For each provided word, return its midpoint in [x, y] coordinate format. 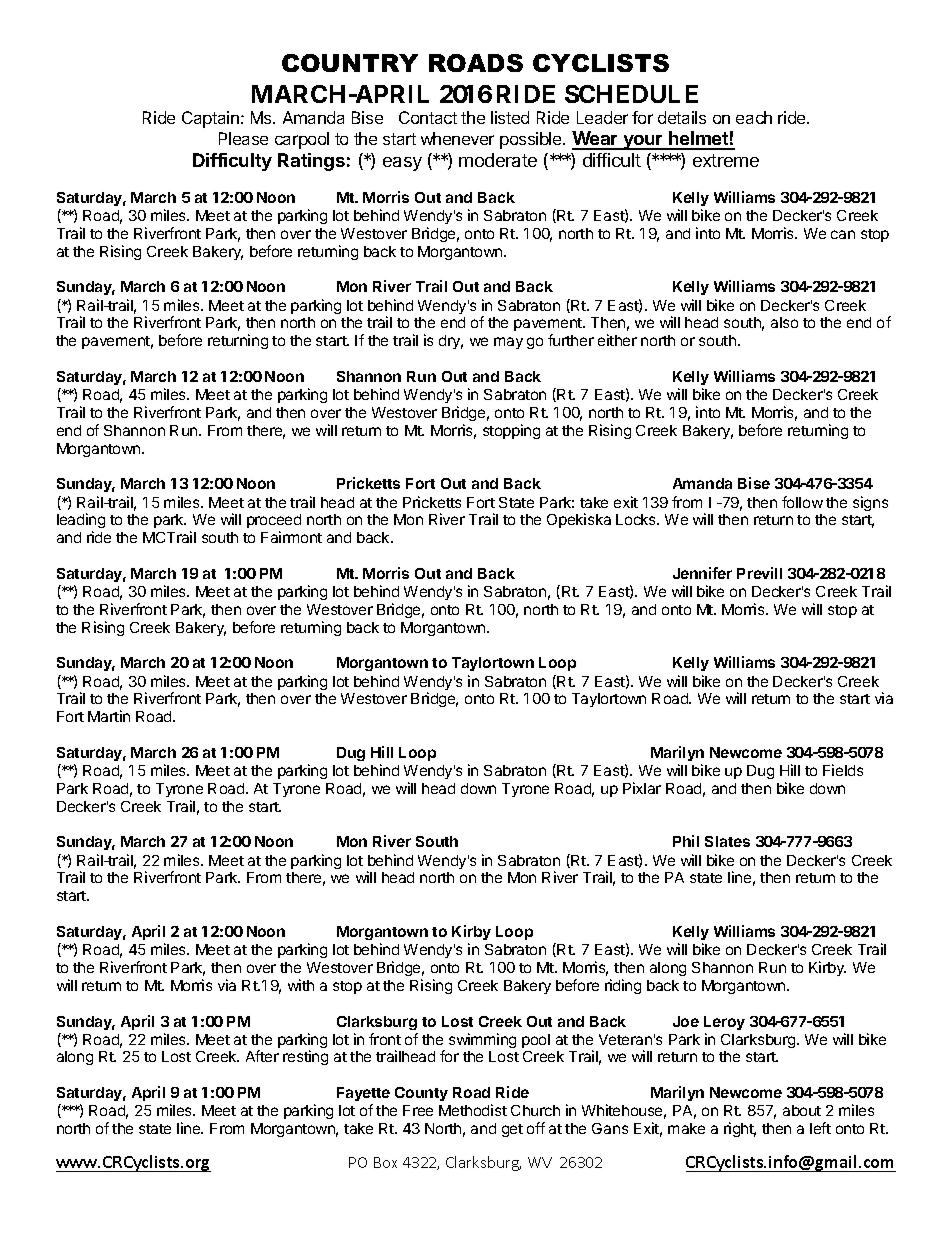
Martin [109, 716]
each [754, 117]
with [301, 985]
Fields [843, 770]
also [784, 322]
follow [802, 502]
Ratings [311, 162]
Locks [637, 519]
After [262, 1056]
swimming [482, 1040]
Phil [686, 841]
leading [81, 522]
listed [510, 117]
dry [451, 342]
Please [243, 138]
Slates [727, 841]
